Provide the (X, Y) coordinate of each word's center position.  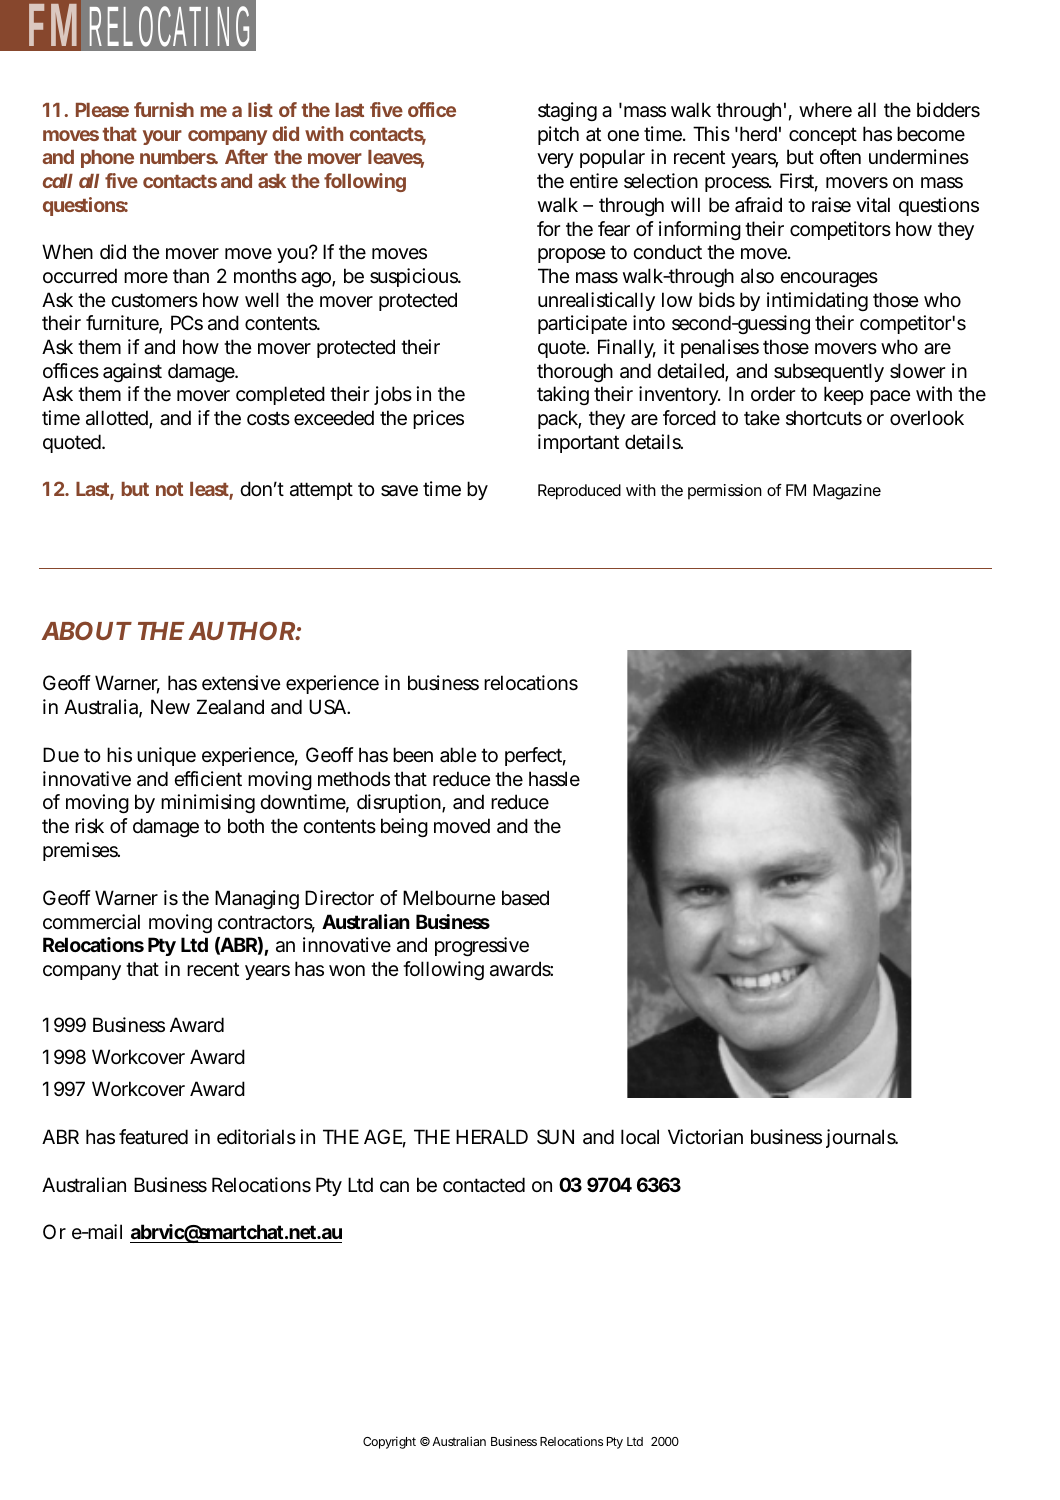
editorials (256, 1137)
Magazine (847, 492)
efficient (208, 779)
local (640, 1137)
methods (354, 778)
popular (612, 158)
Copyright (389, 1442)
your (162, 137)
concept (823, 136)
